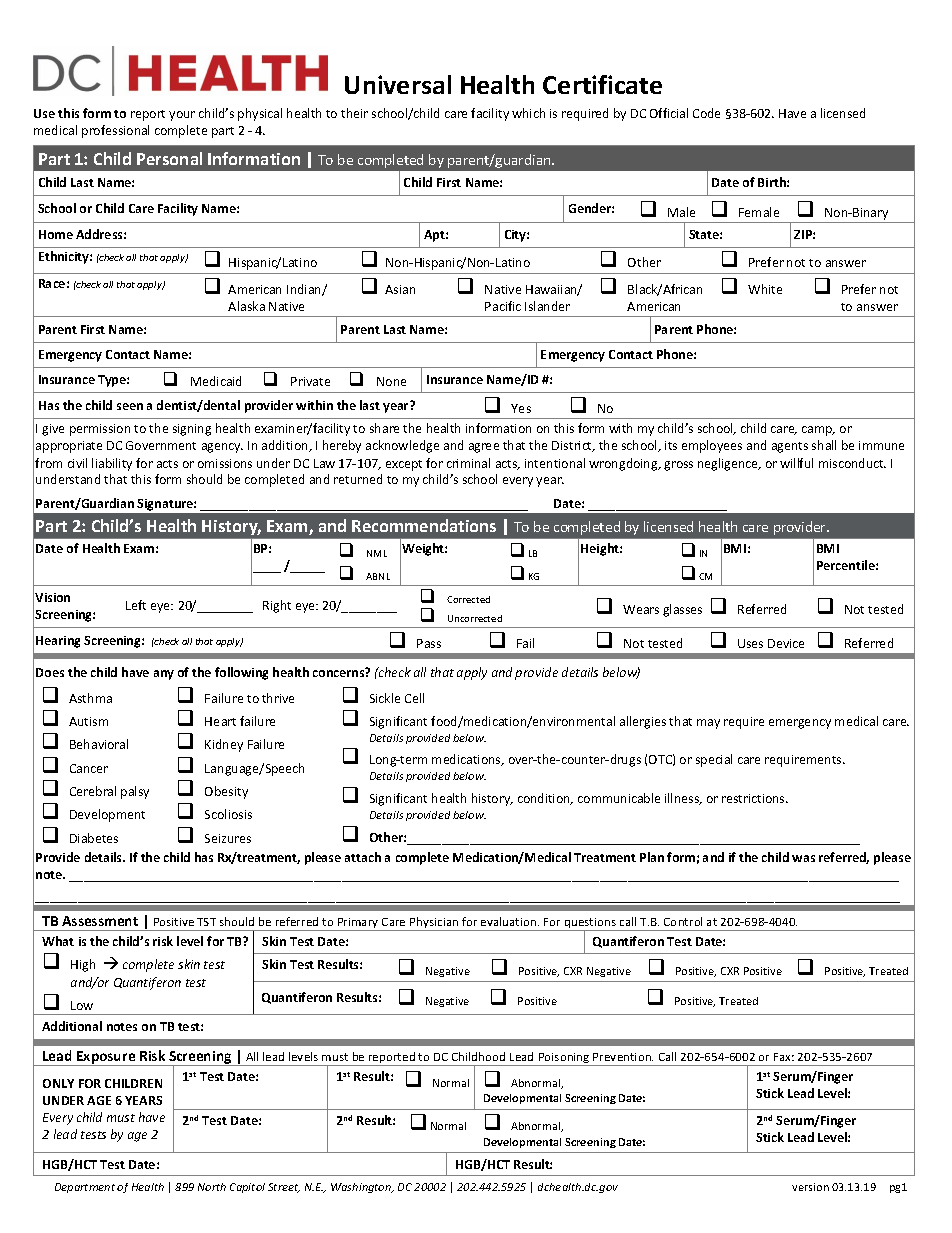  I want to click on palsy, so click(135, 792).
